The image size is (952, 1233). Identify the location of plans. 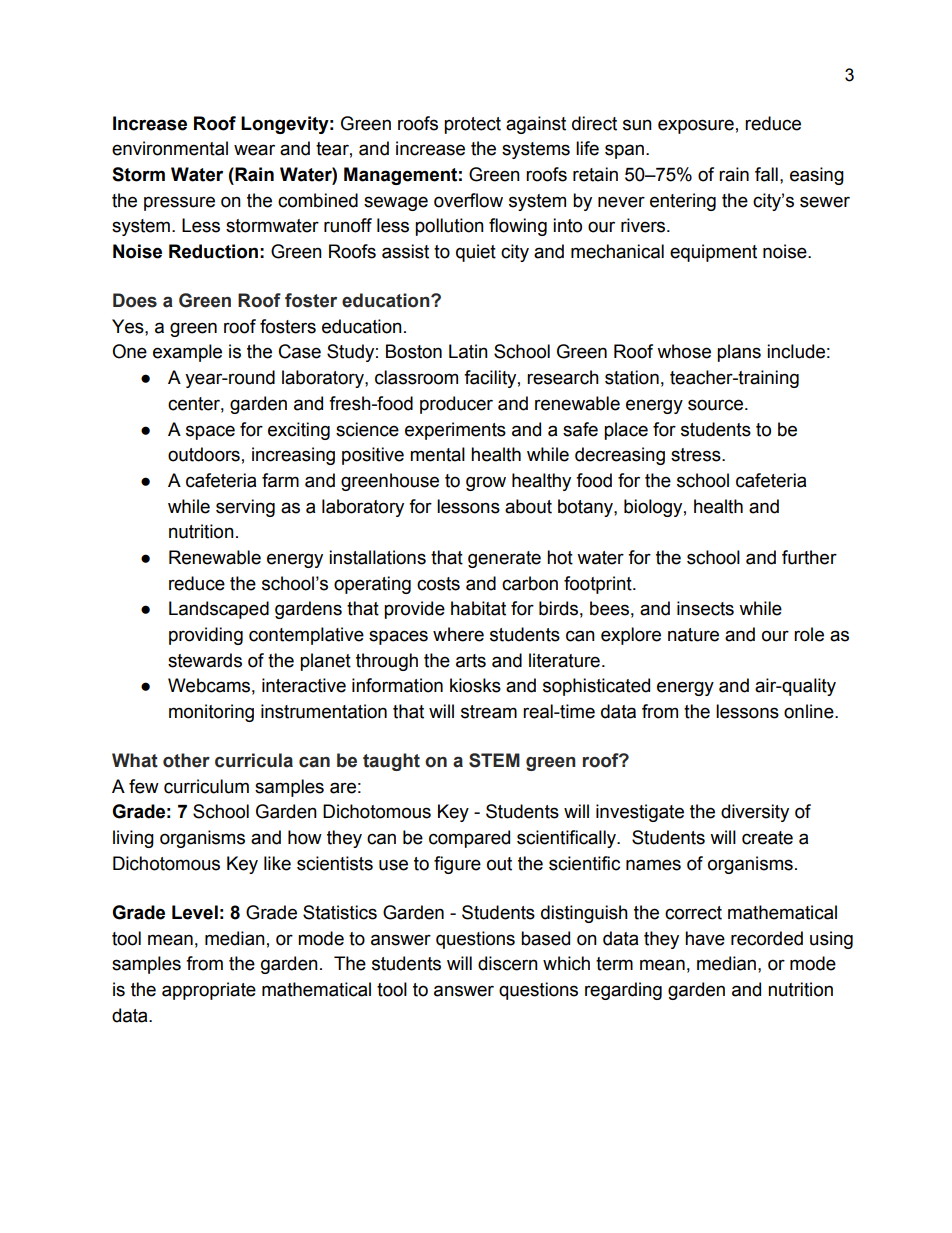
(739, 353).
